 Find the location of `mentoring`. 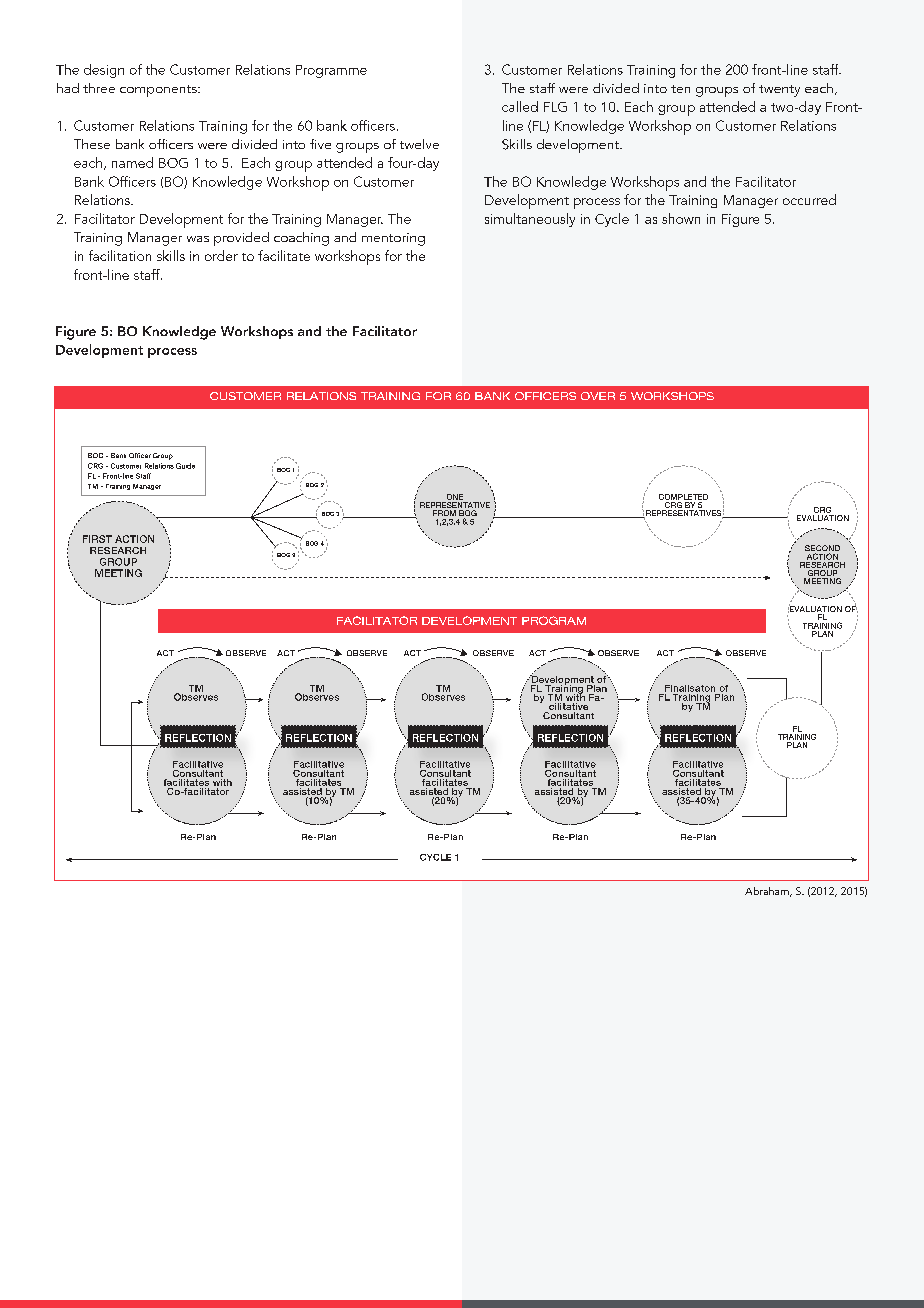

mentoring is located at coordinates (393, 239).
